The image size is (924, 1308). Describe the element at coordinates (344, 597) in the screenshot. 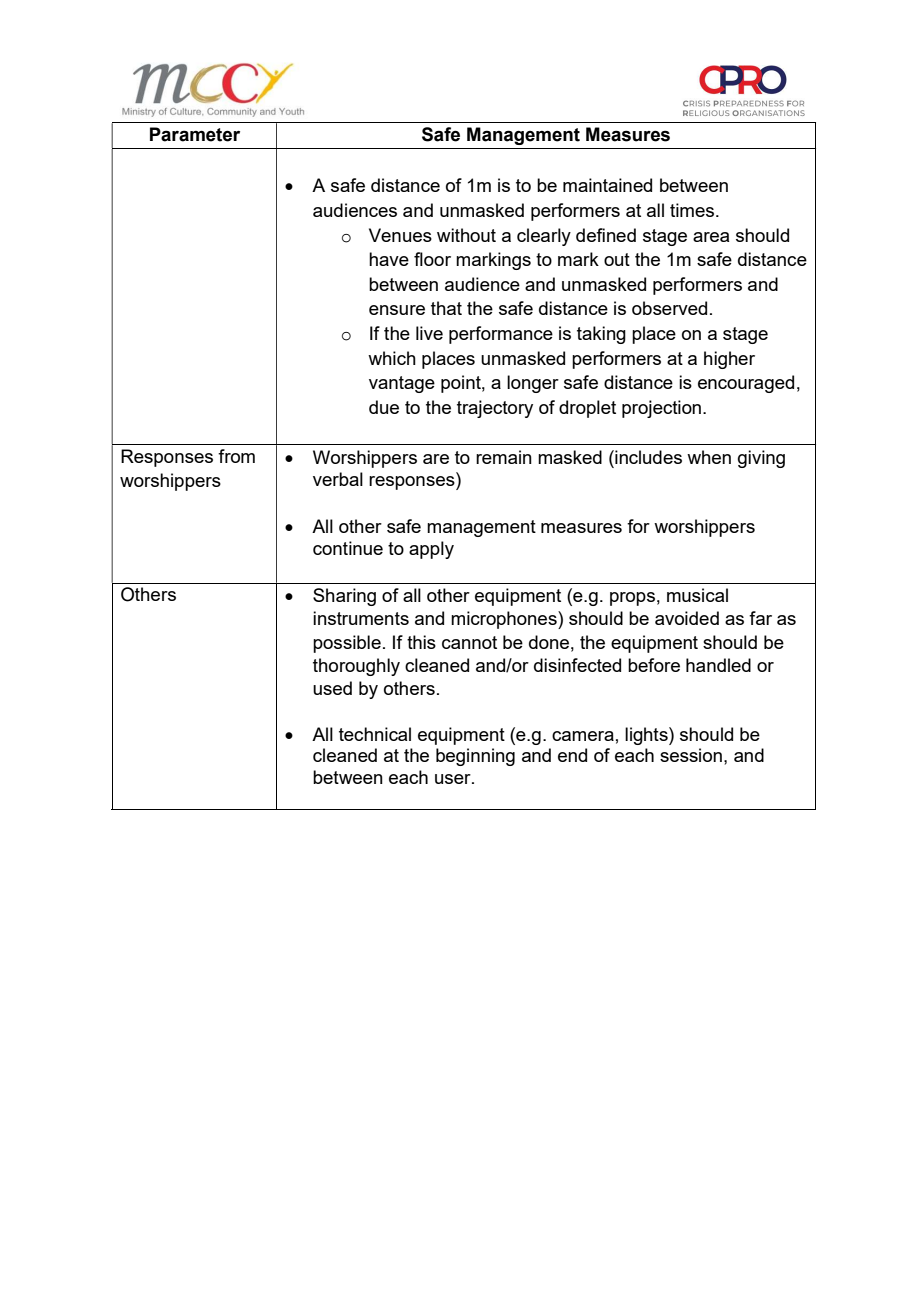

I see `Sharing` at that location.
